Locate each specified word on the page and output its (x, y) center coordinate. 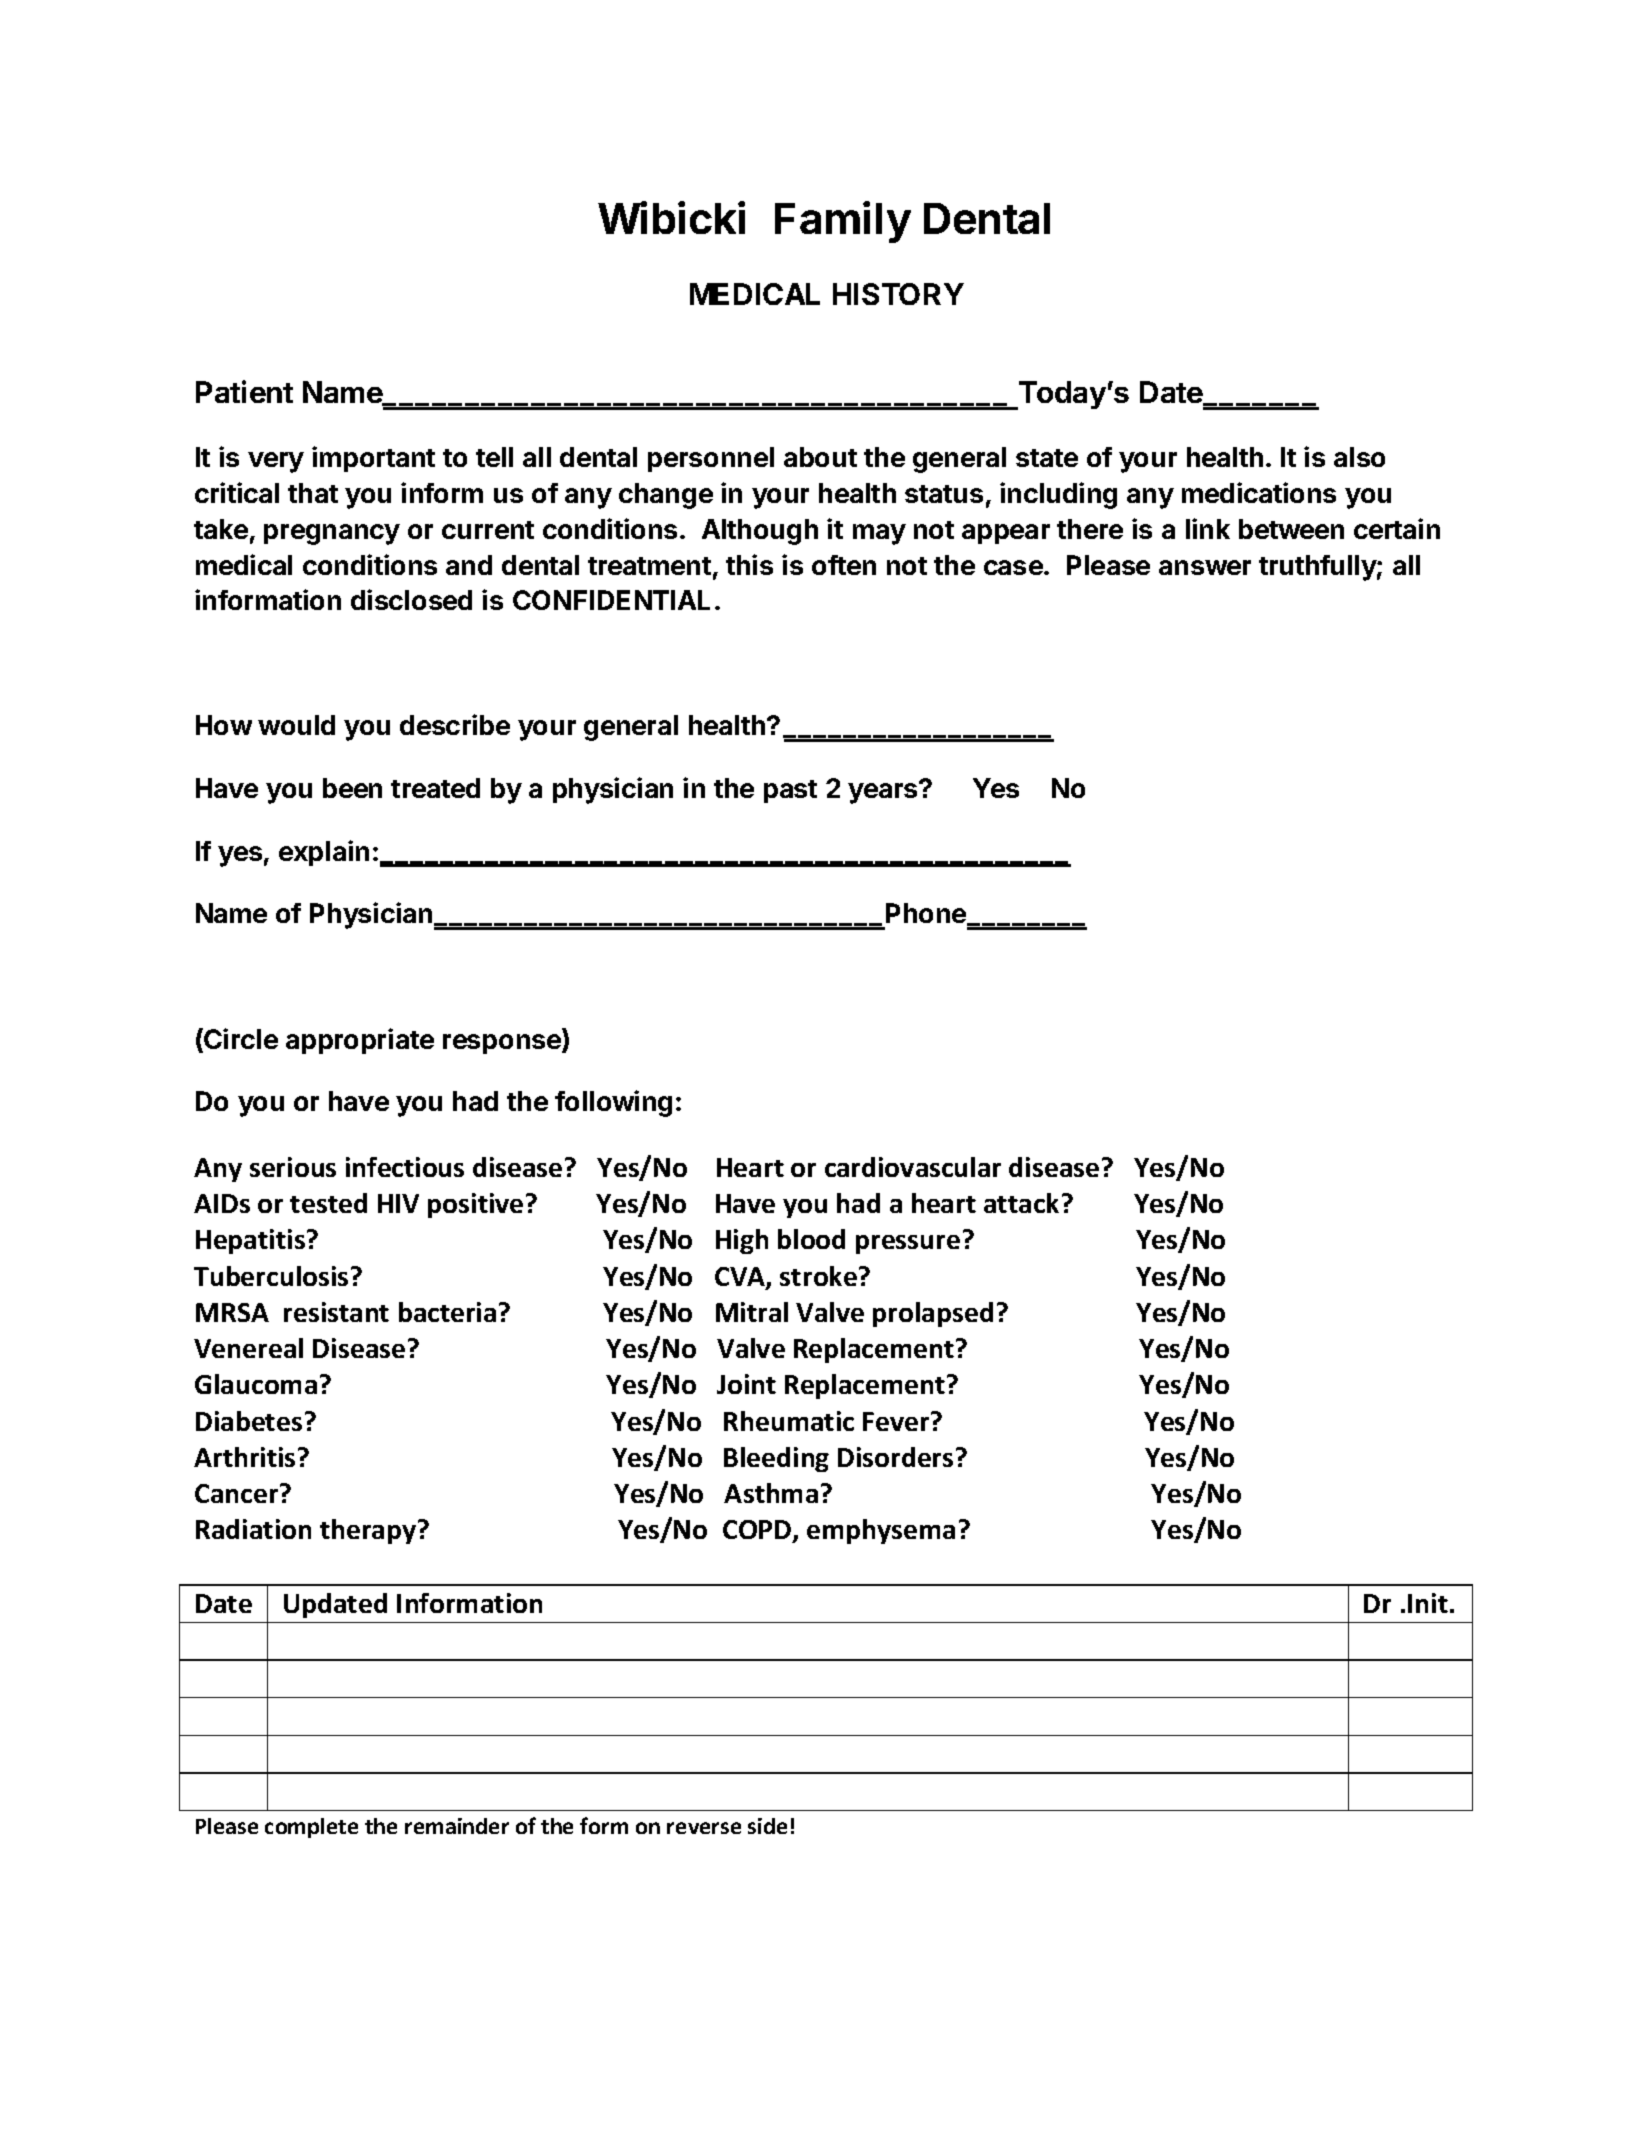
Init (1428, 1603)
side (767, 1826)
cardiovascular (913, 1167)
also (1359, 457)
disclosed (411, 599)
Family (843, 222)
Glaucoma (256, 1384)
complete (311, 1828)
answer (1205, 567)
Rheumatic (789, 1421)
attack (1021, 1203)
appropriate (360, 1041)
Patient (244, 391)
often (844, 565)
